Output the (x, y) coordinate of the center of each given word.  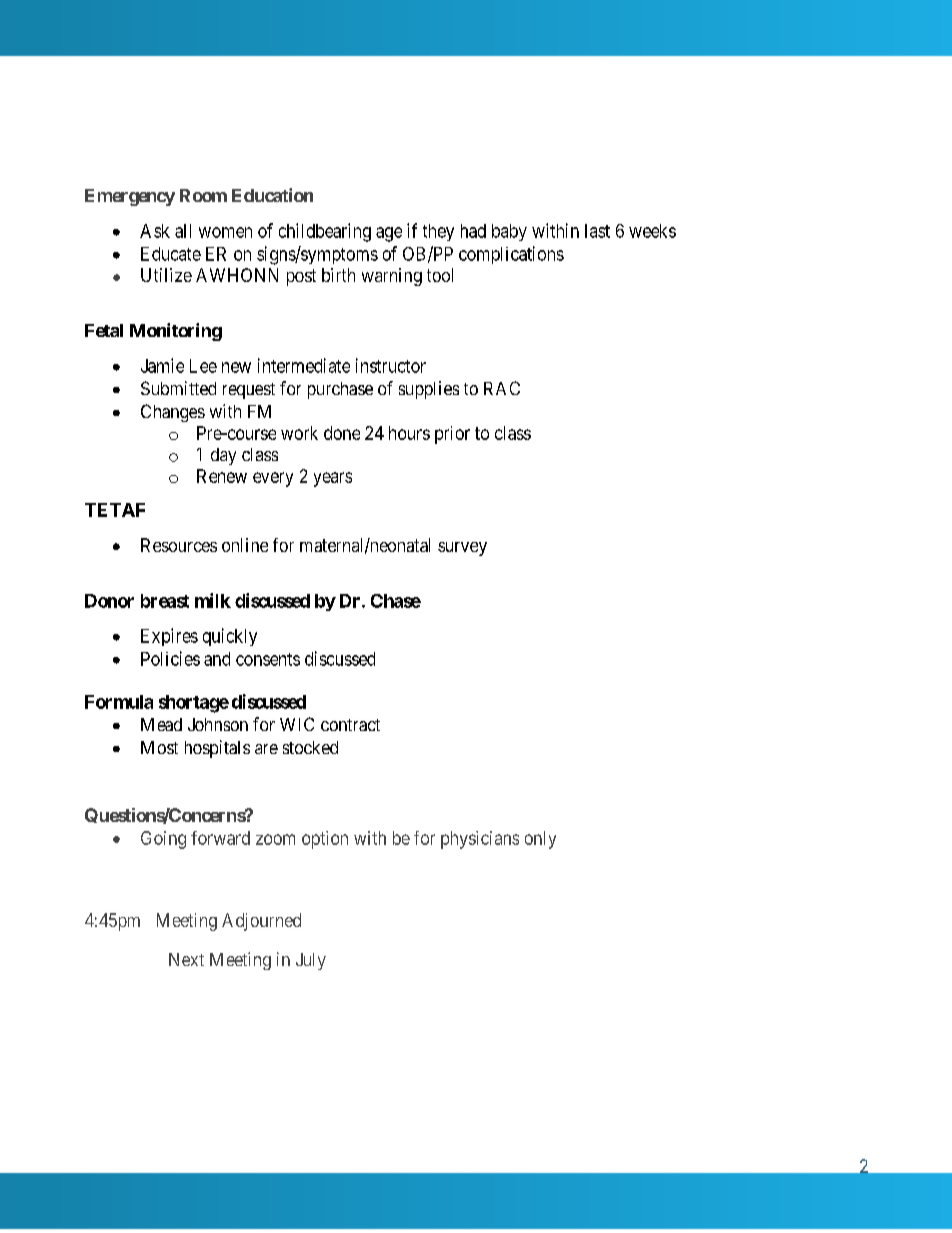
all (183, 231)
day (223, 456)
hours (409, 433)
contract (350, 725)
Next (186, 959)
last (597, 231)
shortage (194, 704)
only (540, 840)
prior (452, 435)
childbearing (325, 232)
